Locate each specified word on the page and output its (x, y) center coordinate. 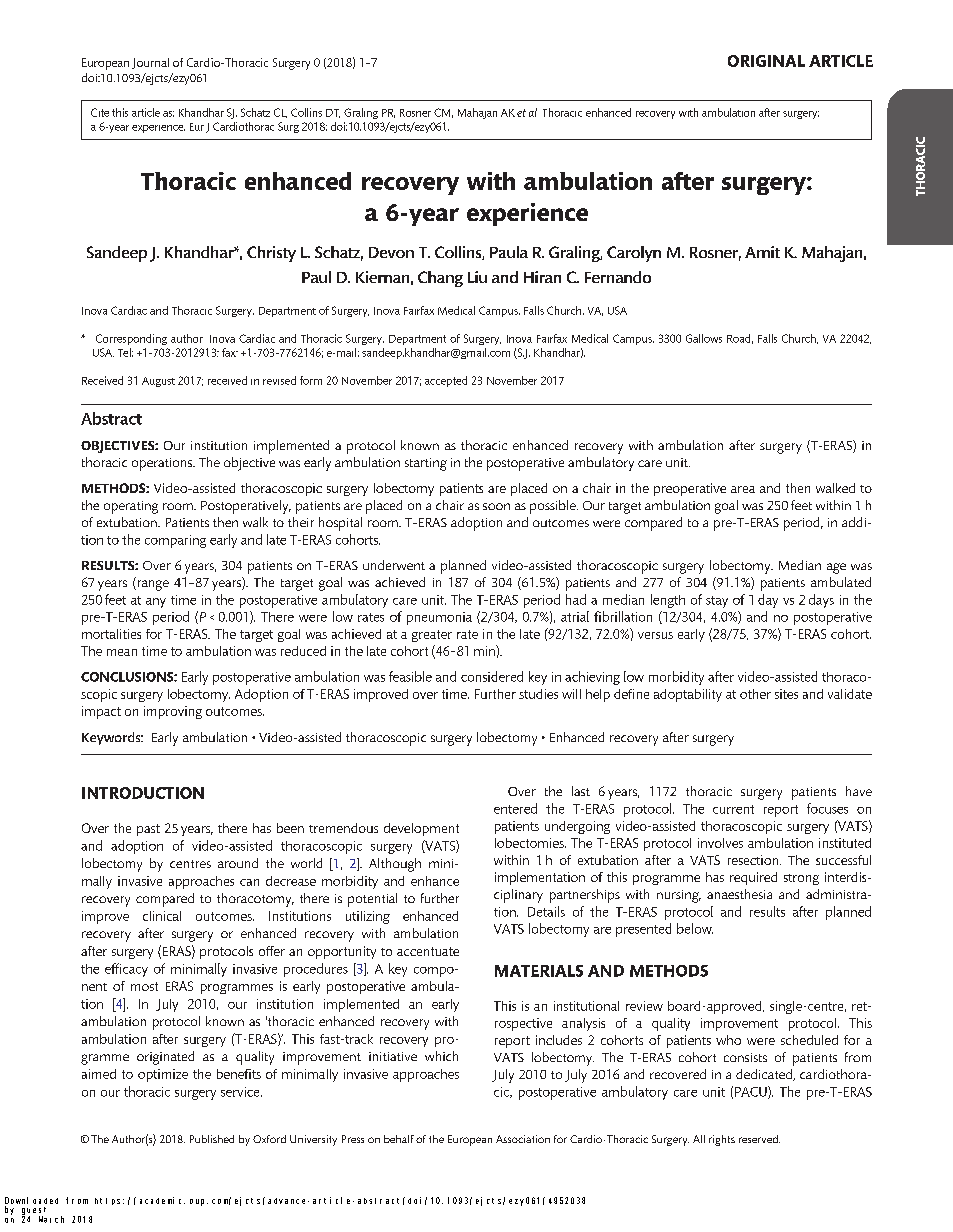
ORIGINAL (766, 61)
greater (432, 636)
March (51, 1219)
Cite (100, 112)
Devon (391, 252)
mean (122, 652)
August (158, 382)
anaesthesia (739, 894)
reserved (759, 1139)
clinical (162, 916)
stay (717, 602)
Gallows (704, 338)
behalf (399, 1139)
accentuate (428, 951)
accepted (446, 381)
